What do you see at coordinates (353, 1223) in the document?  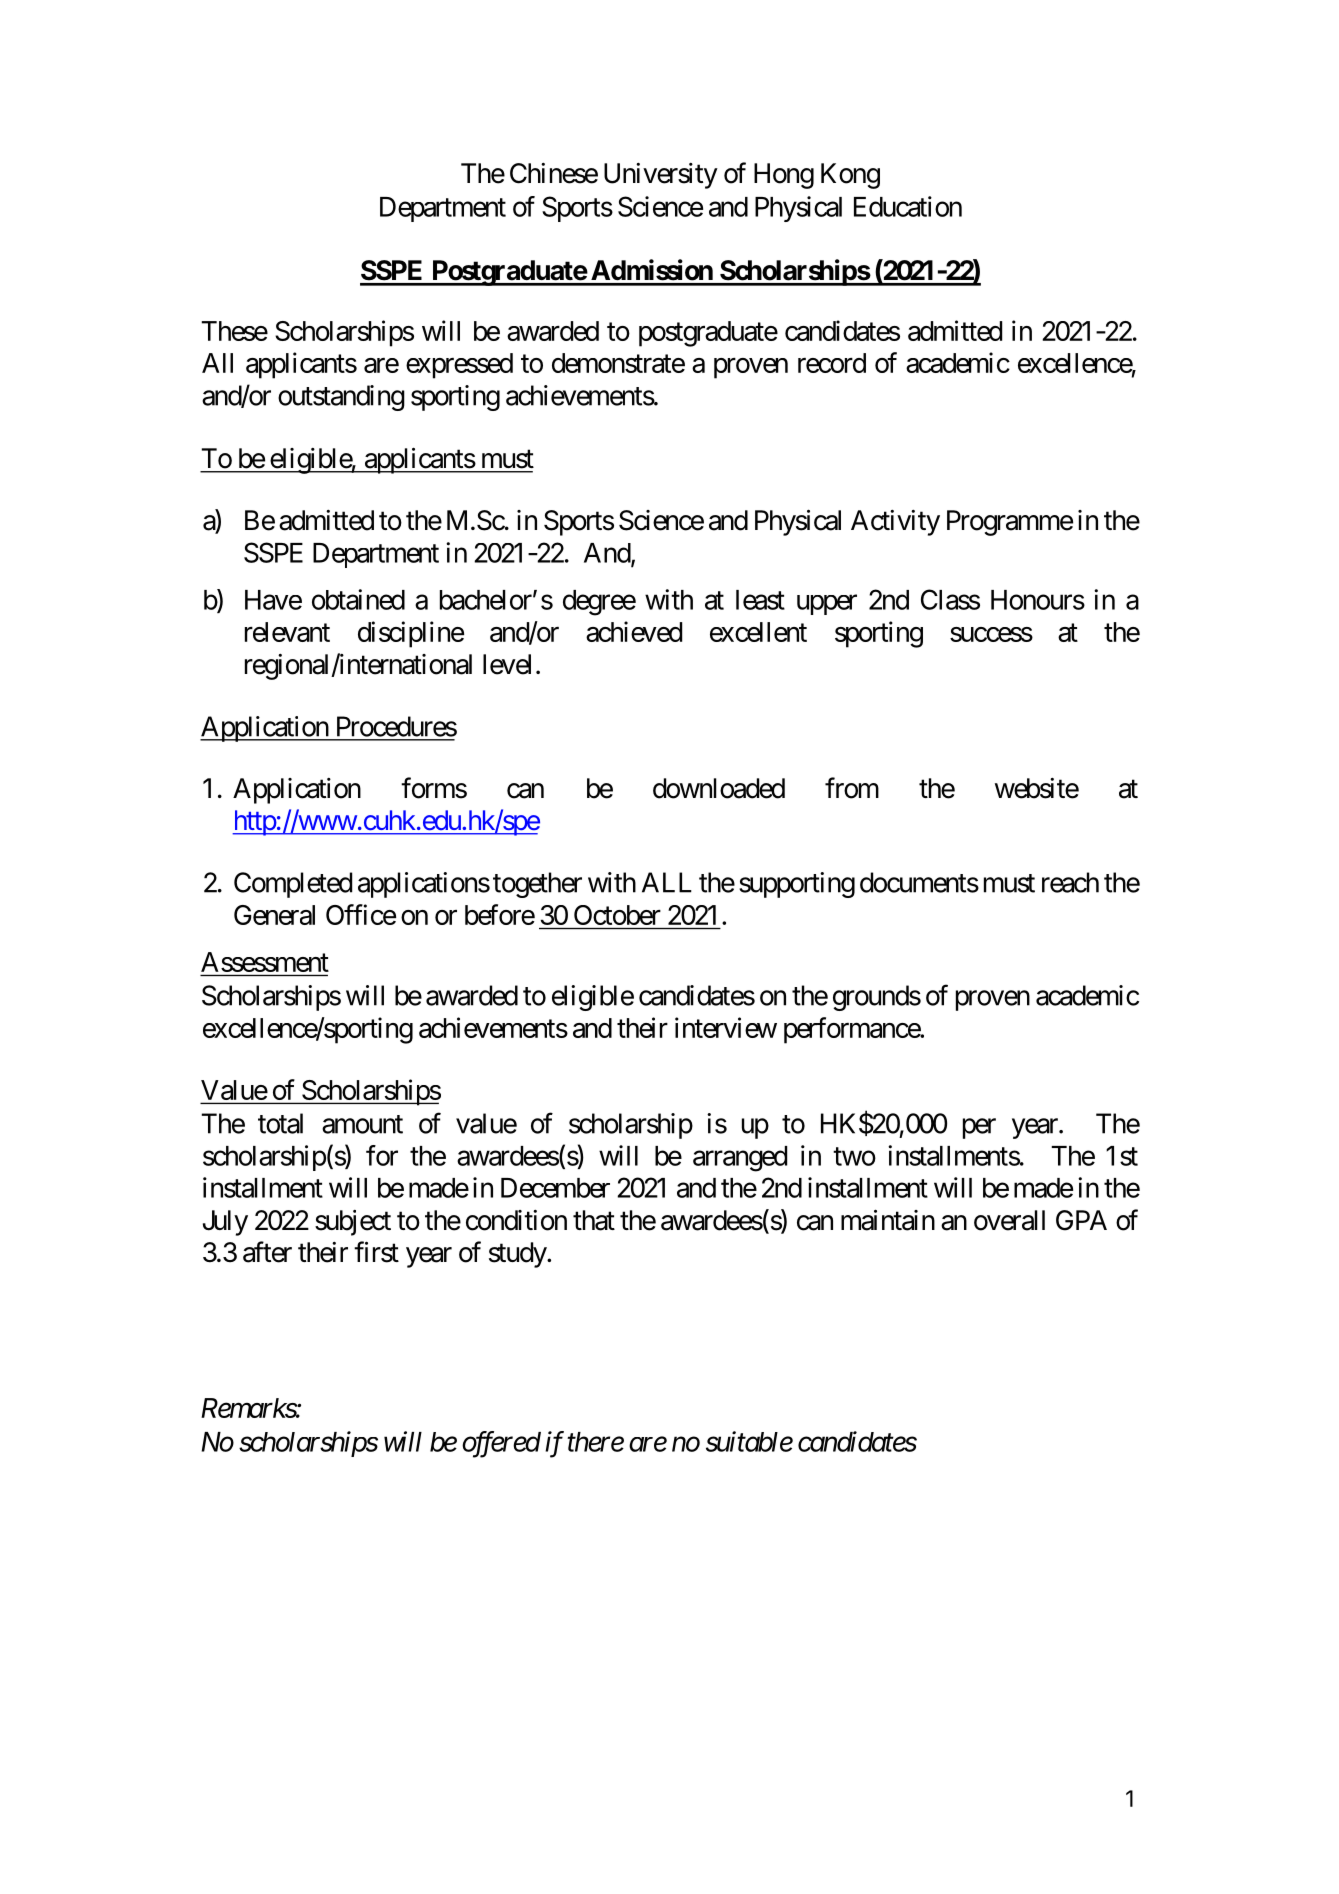 I see `subject` at bounding box center [353, 1223].
